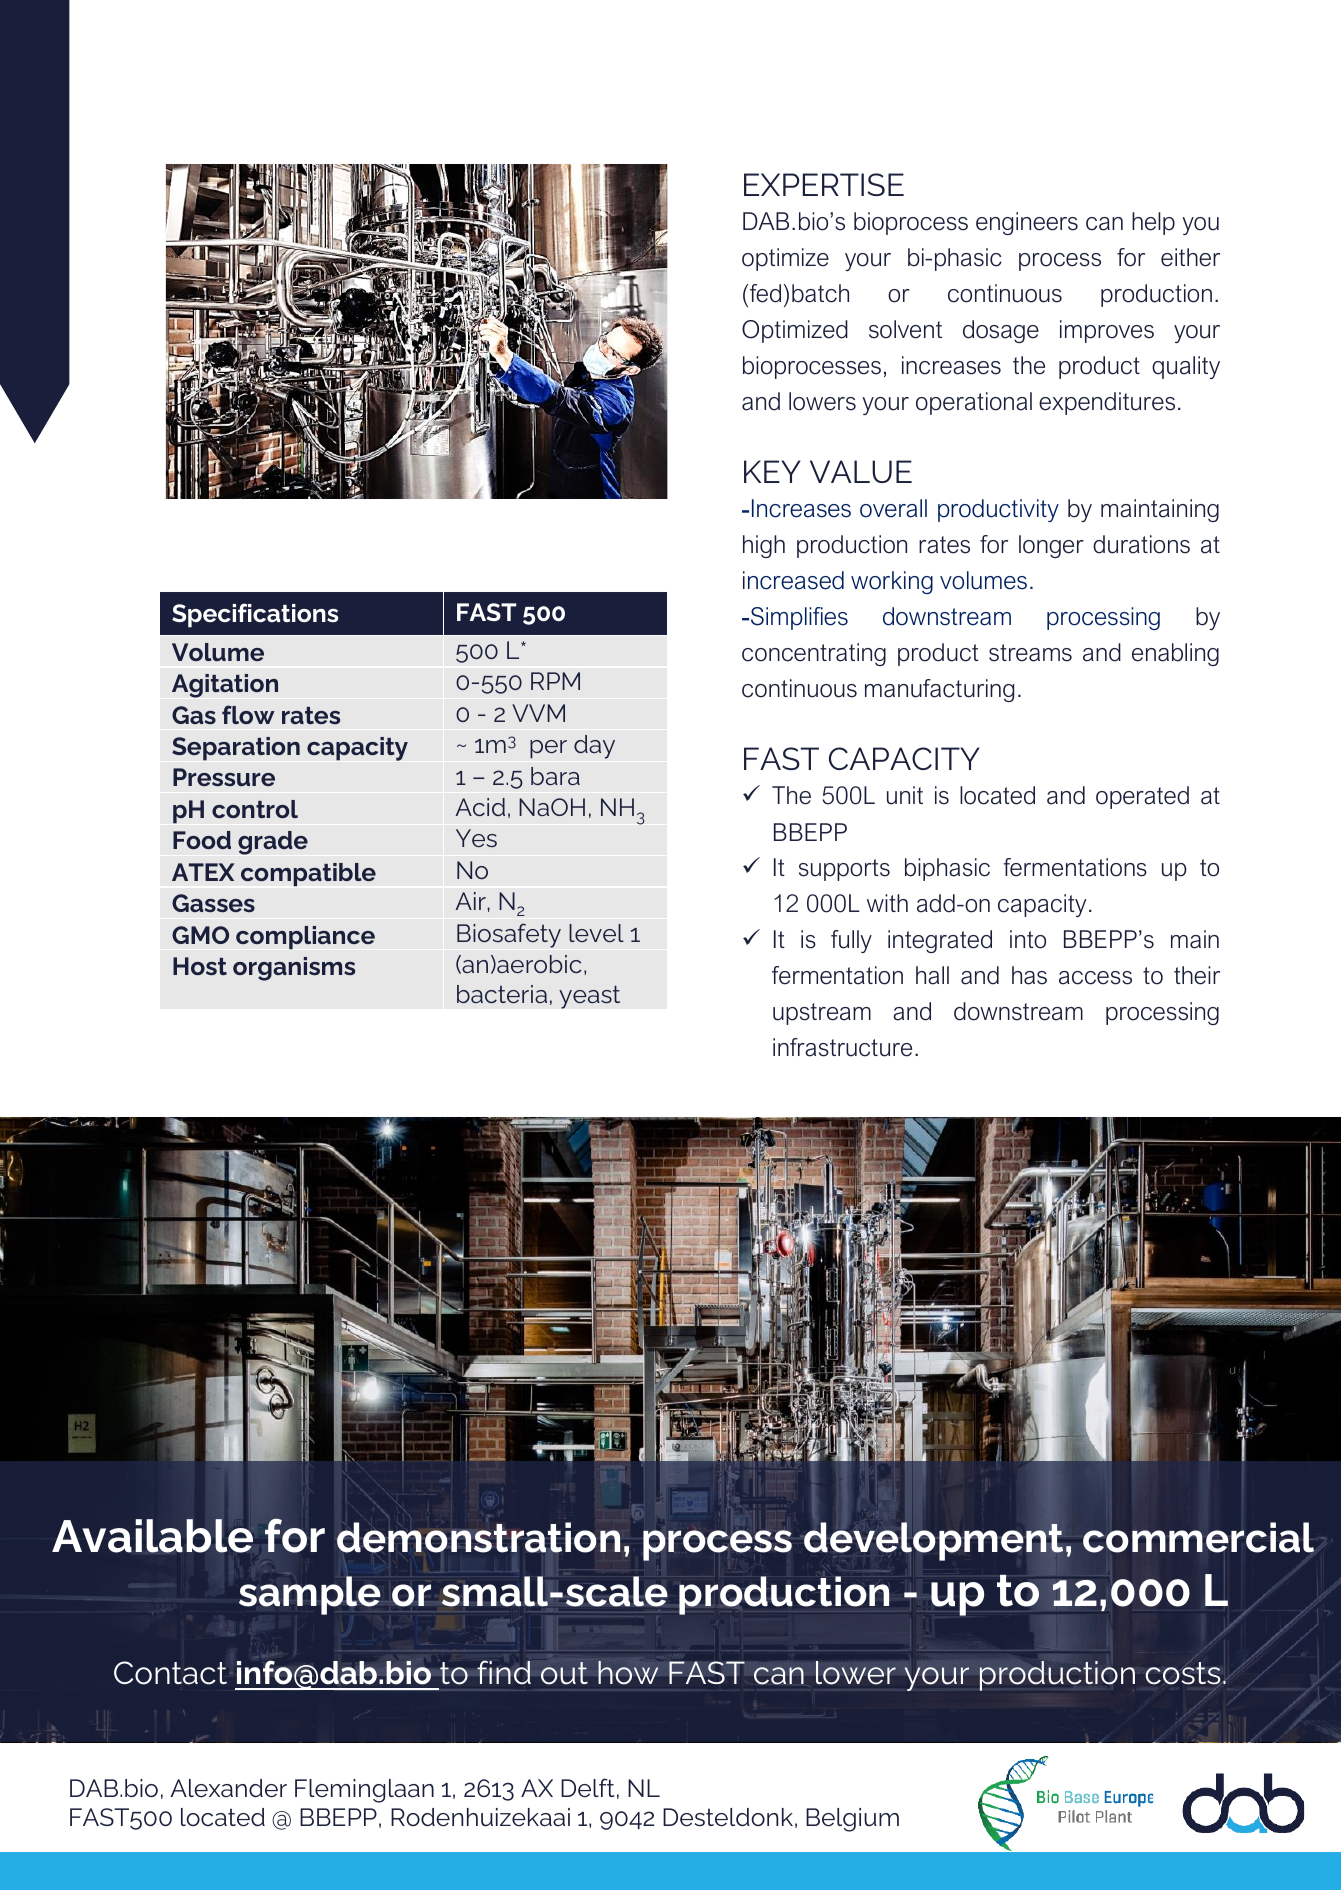 The width and height of the page is (1341, 1890). What do you see at coordinates (294, 969) in the page?
I see `organisms` at bounding box center [294, 969].
